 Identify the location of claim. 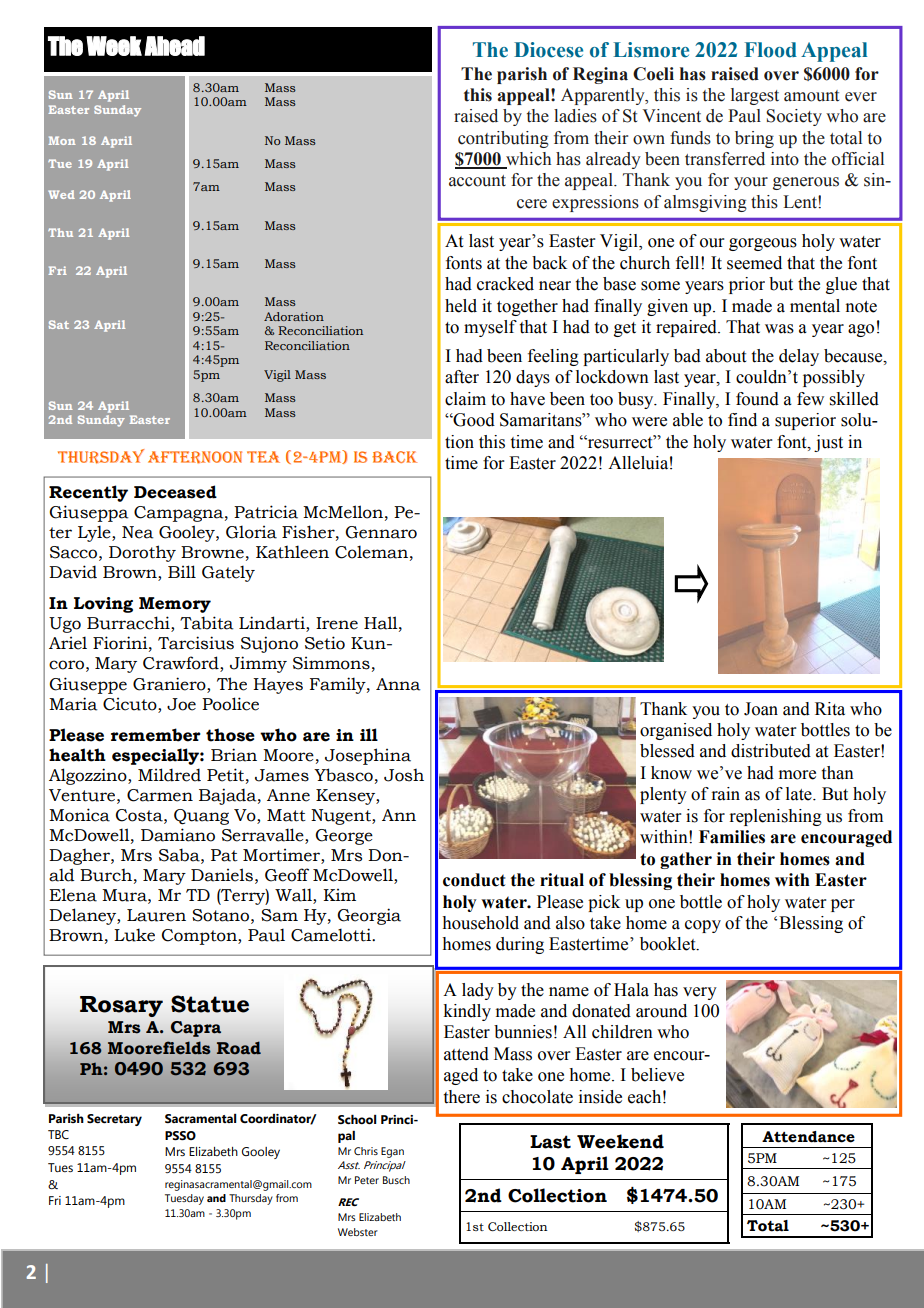
(465, 399).
